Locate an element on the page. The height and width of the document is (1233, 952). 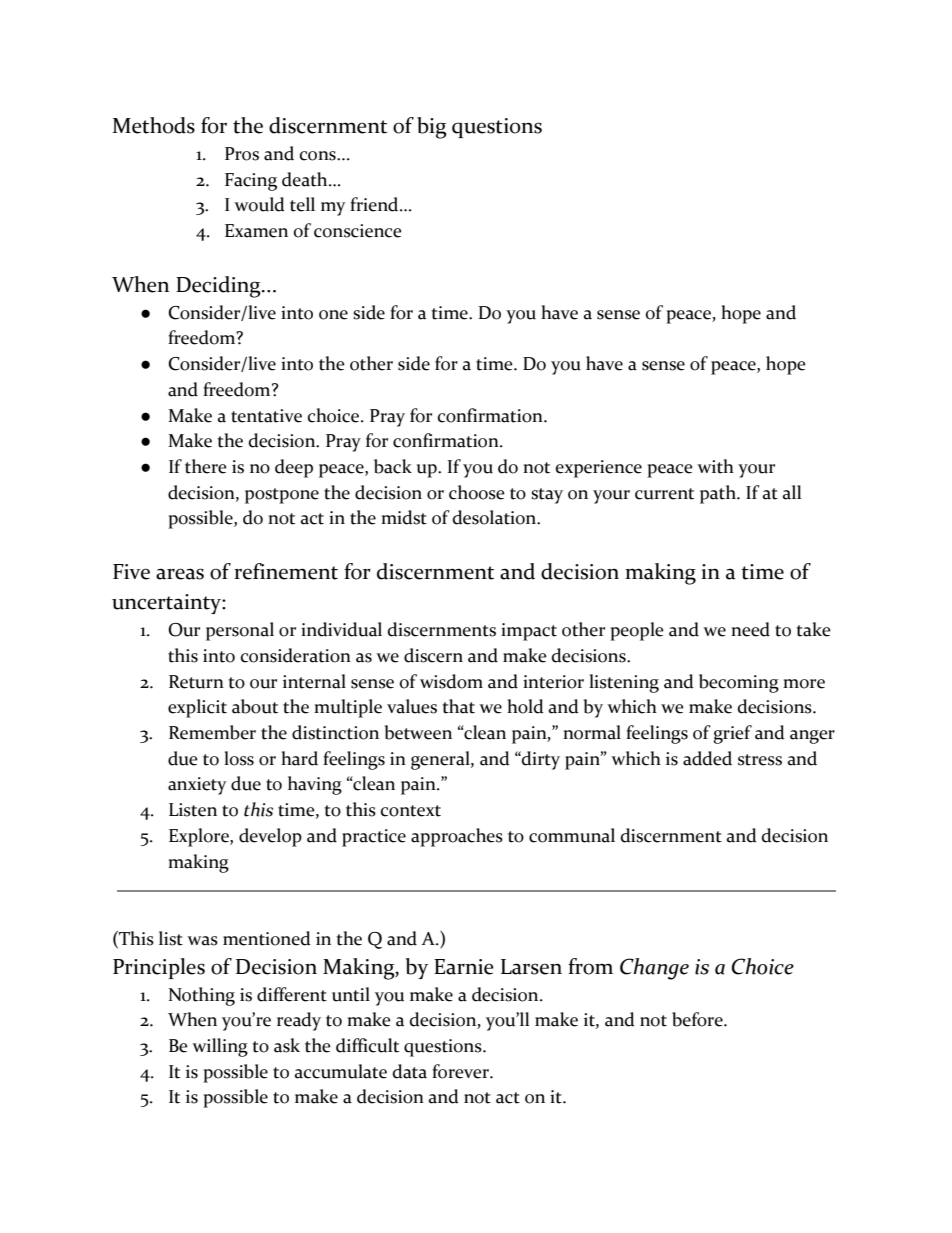
choose is located at coordinates (477, 492).
